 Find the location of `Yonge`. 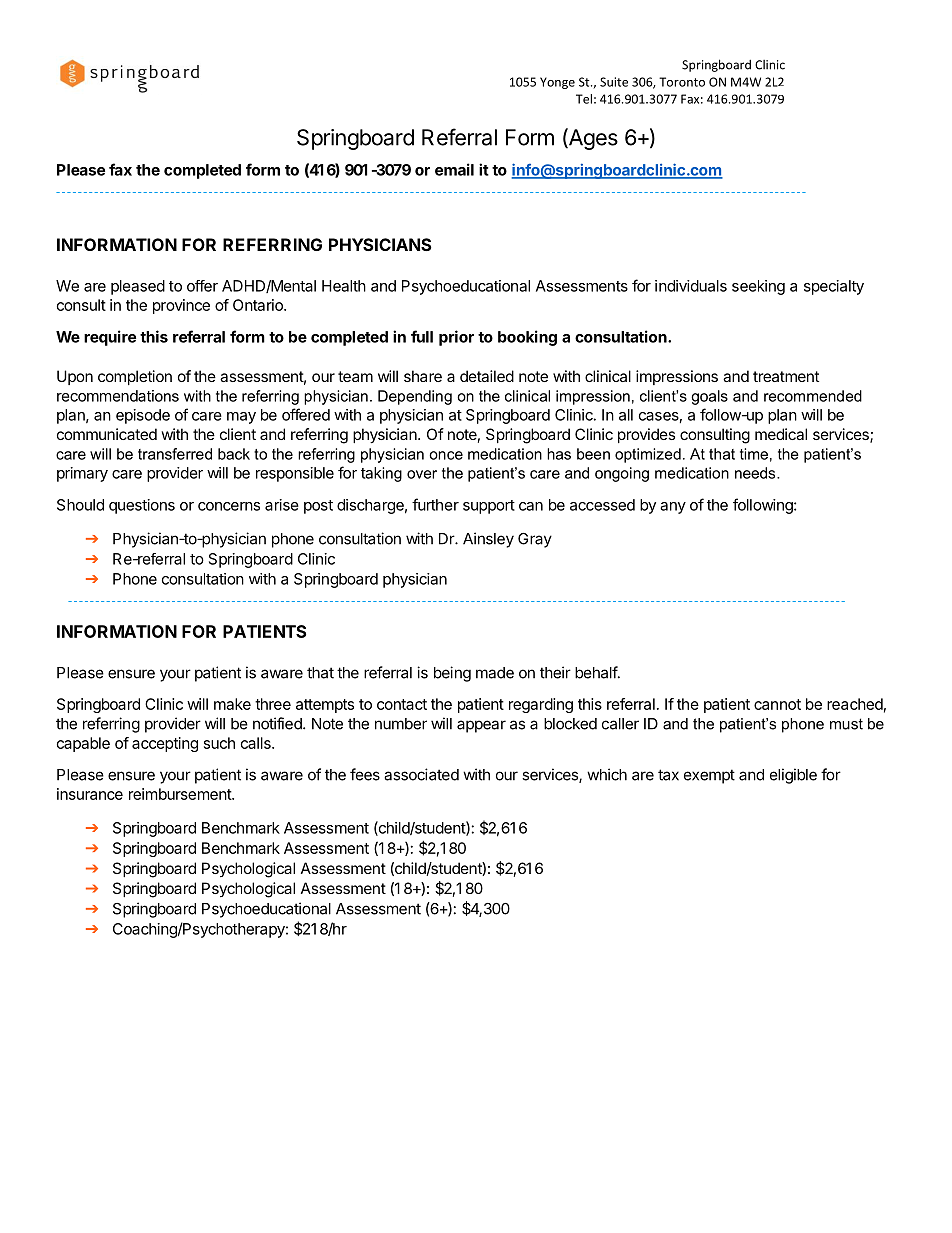

Yonge is located at coordinates (557, 83).
